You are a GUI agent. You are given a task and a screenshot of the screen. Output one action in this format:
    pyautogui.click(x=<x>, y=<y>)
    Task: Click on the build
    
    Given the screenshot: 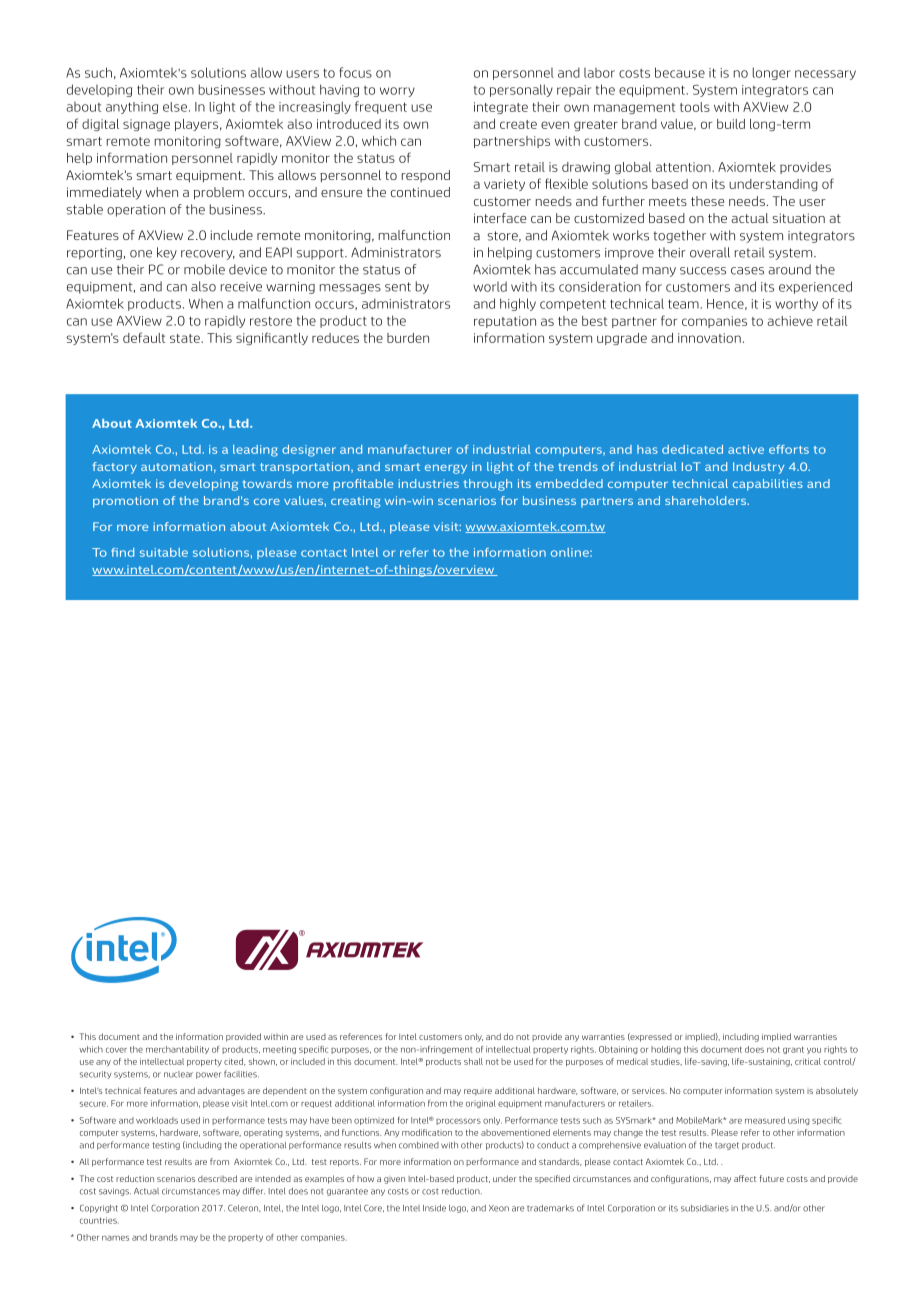 What is the action you would take?
    pyautogui.click(x=731, y=124)
